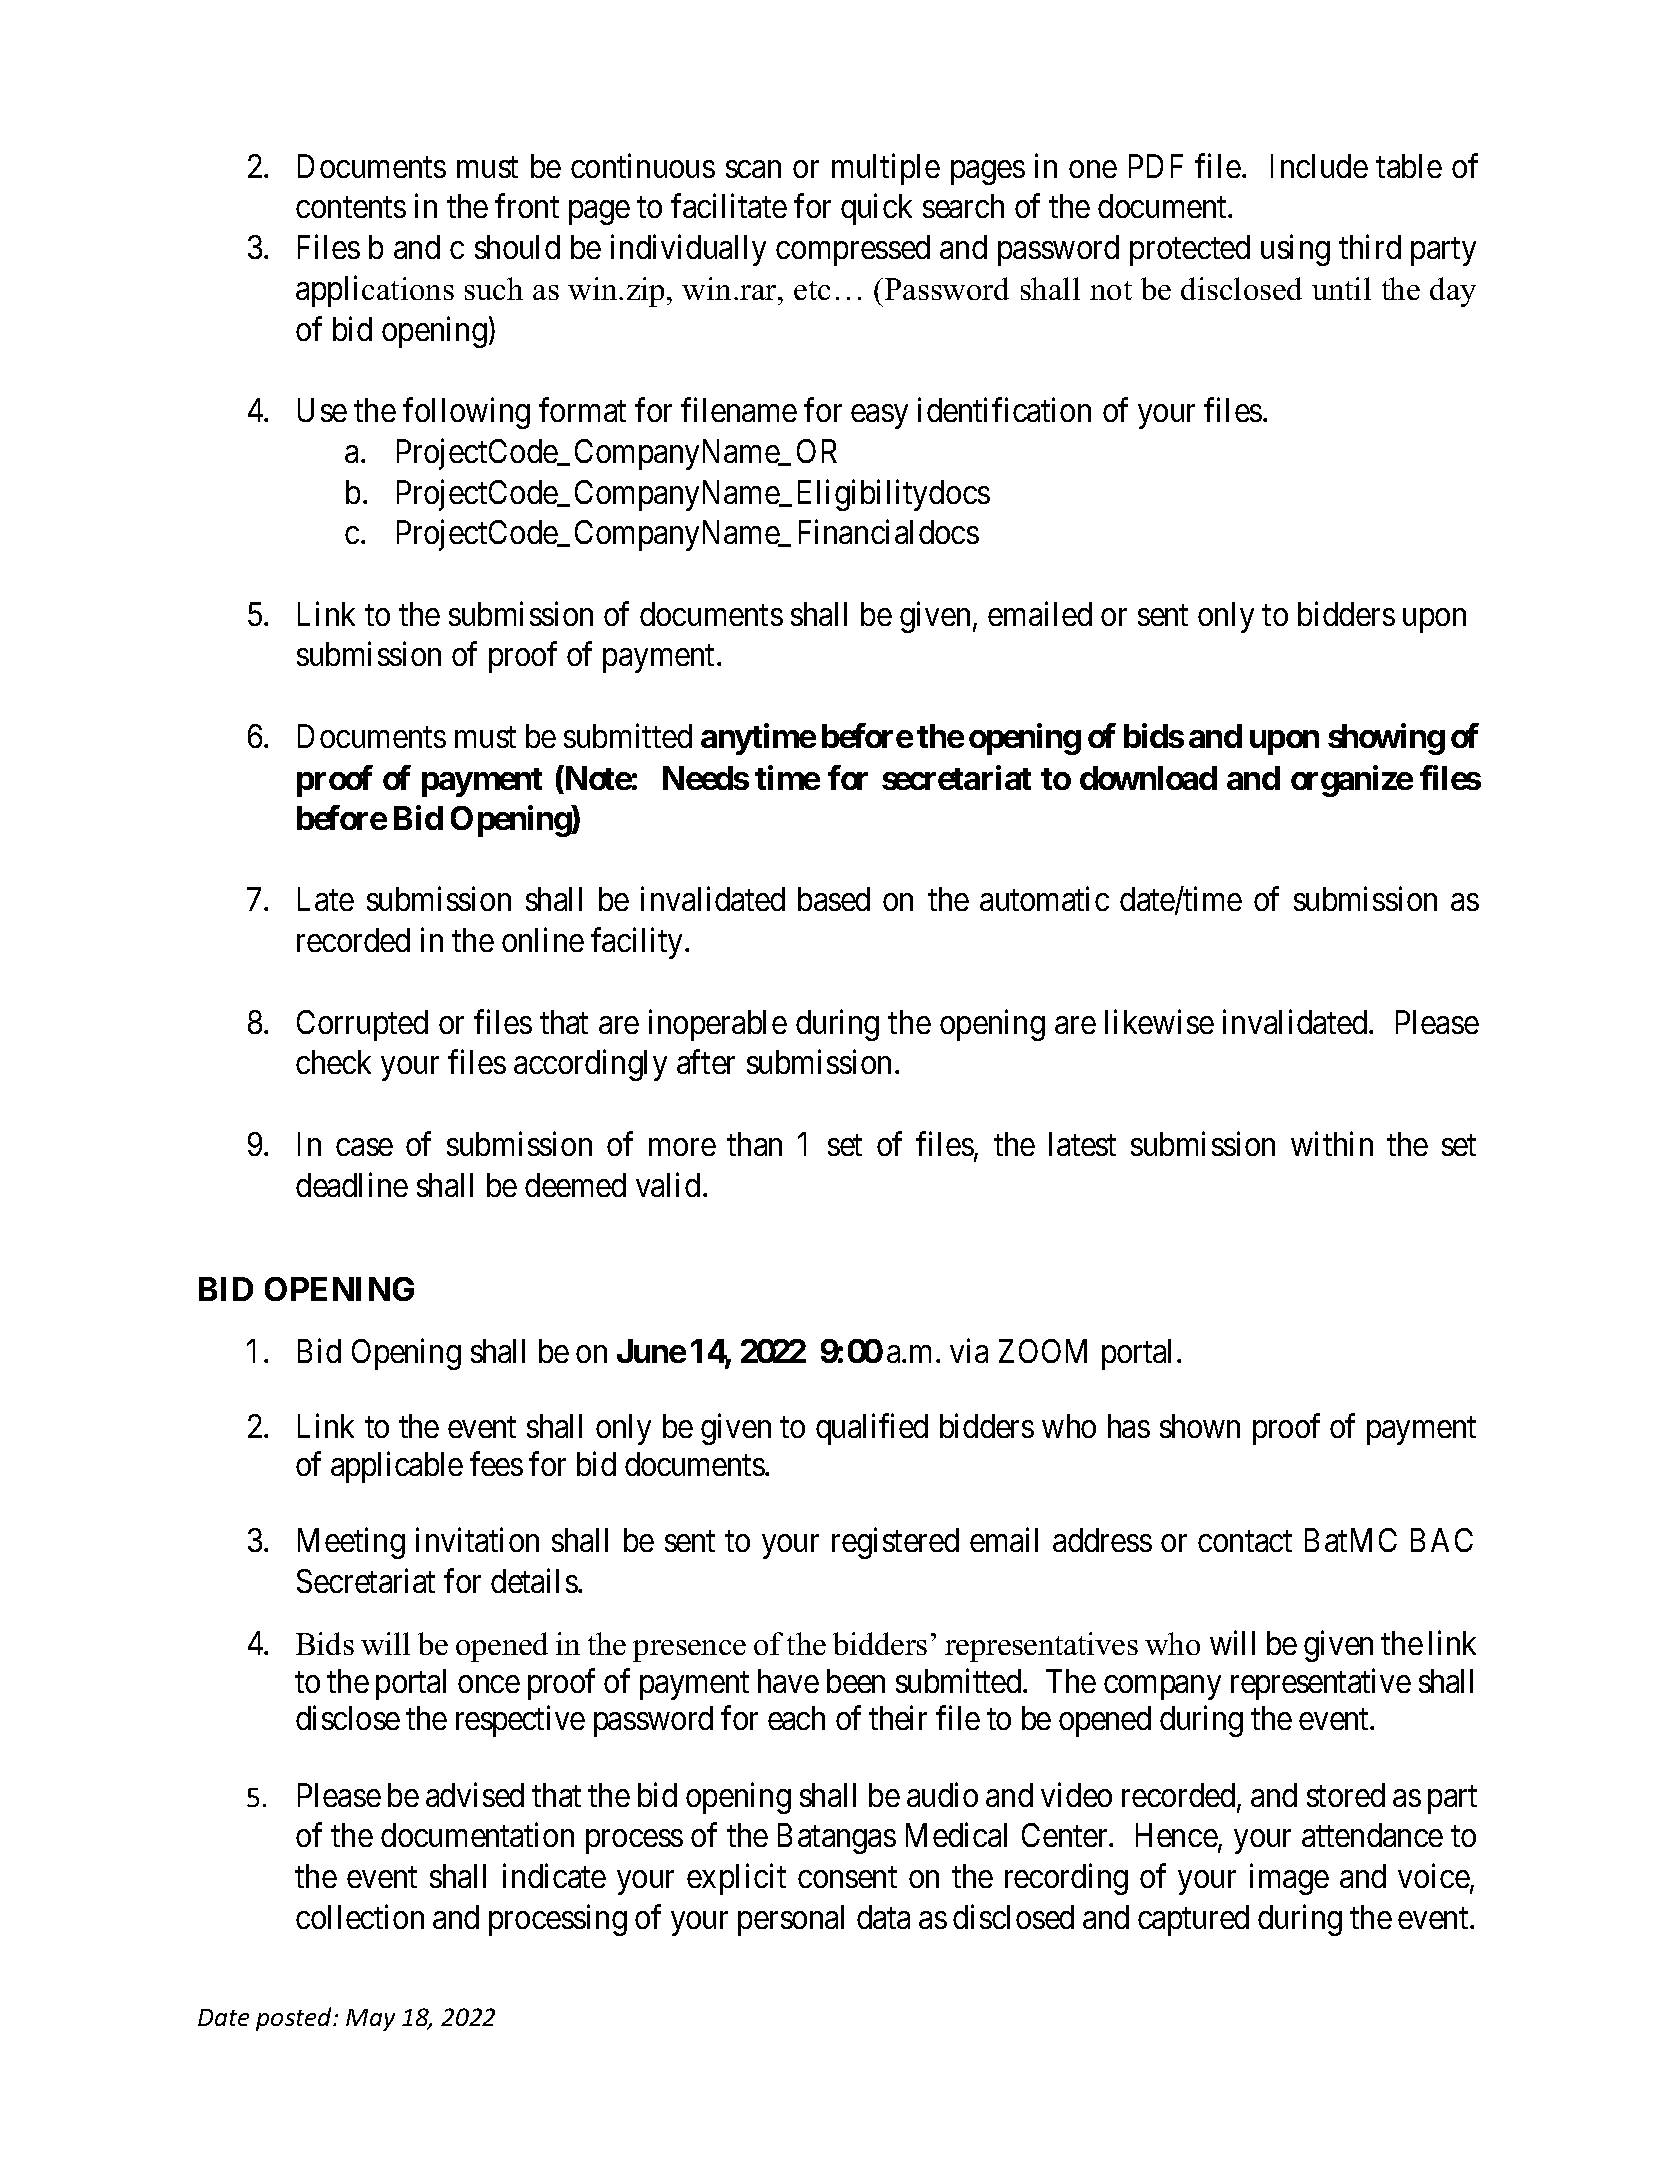 The height and width of the screenshot is (2168, 1675). I want to click on May, so click(370, 2020).
